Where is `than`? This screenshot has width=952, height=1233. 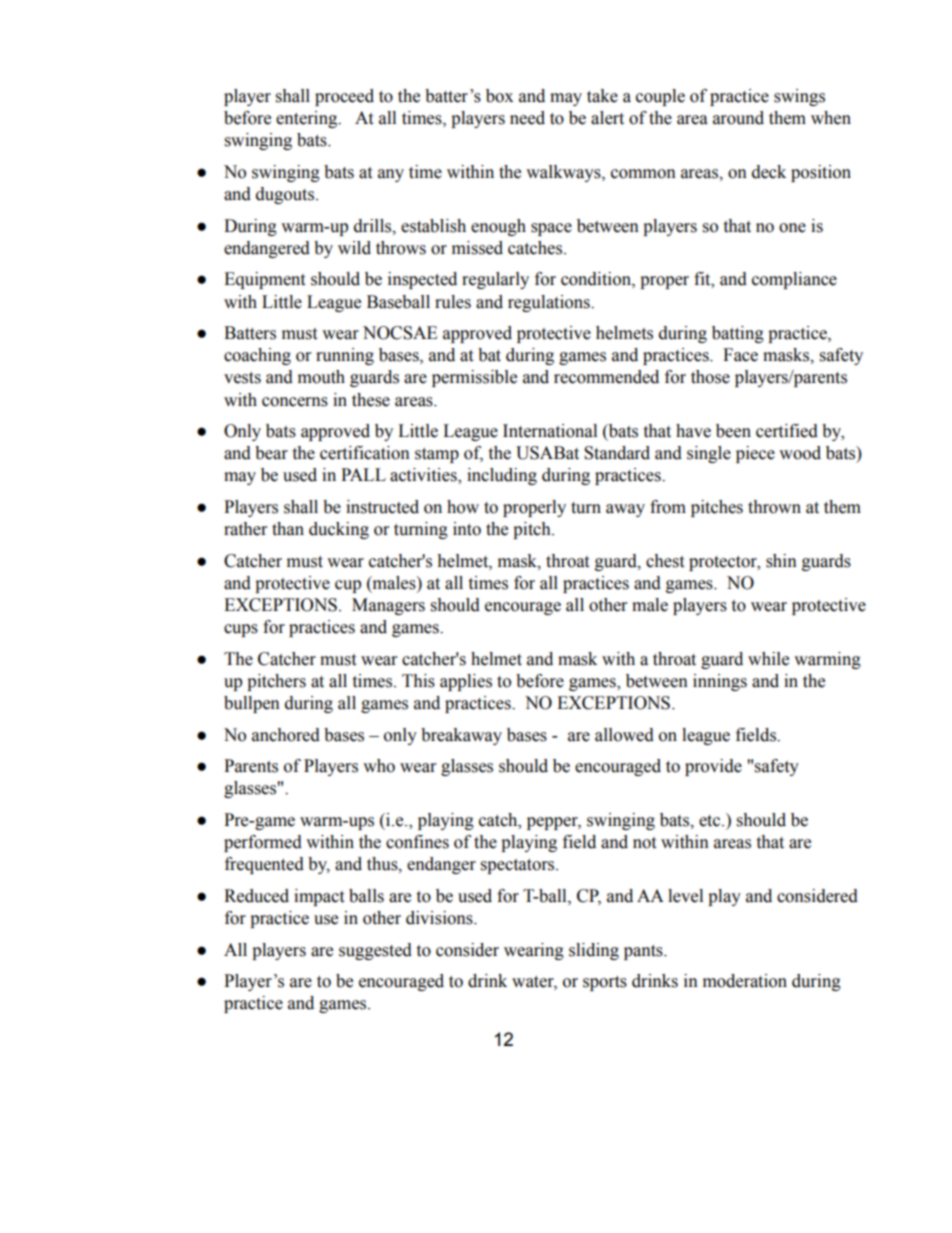 than is located at coordinates (288, 529).
